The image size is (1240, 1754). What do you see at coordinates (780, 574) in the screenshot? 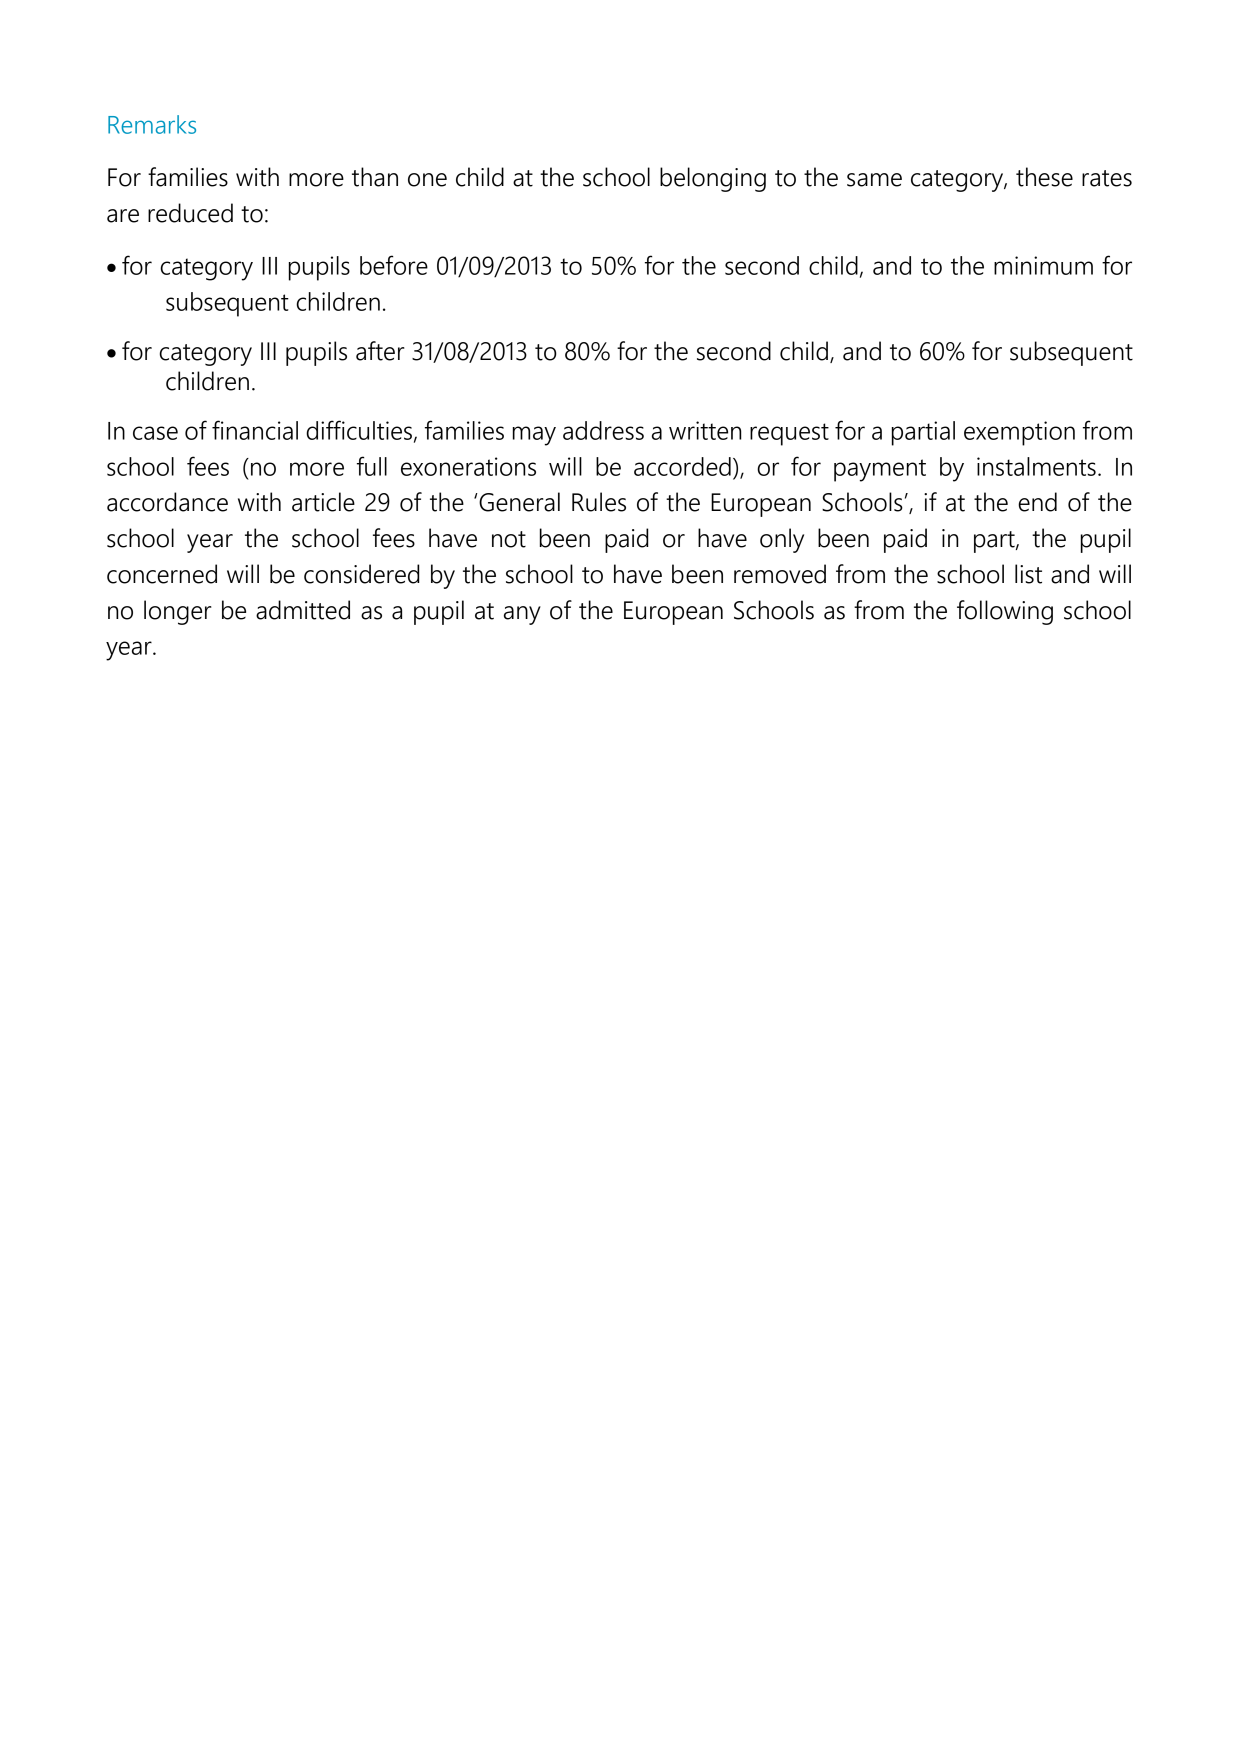
I see `removed` at bounding box center [780, 574].
